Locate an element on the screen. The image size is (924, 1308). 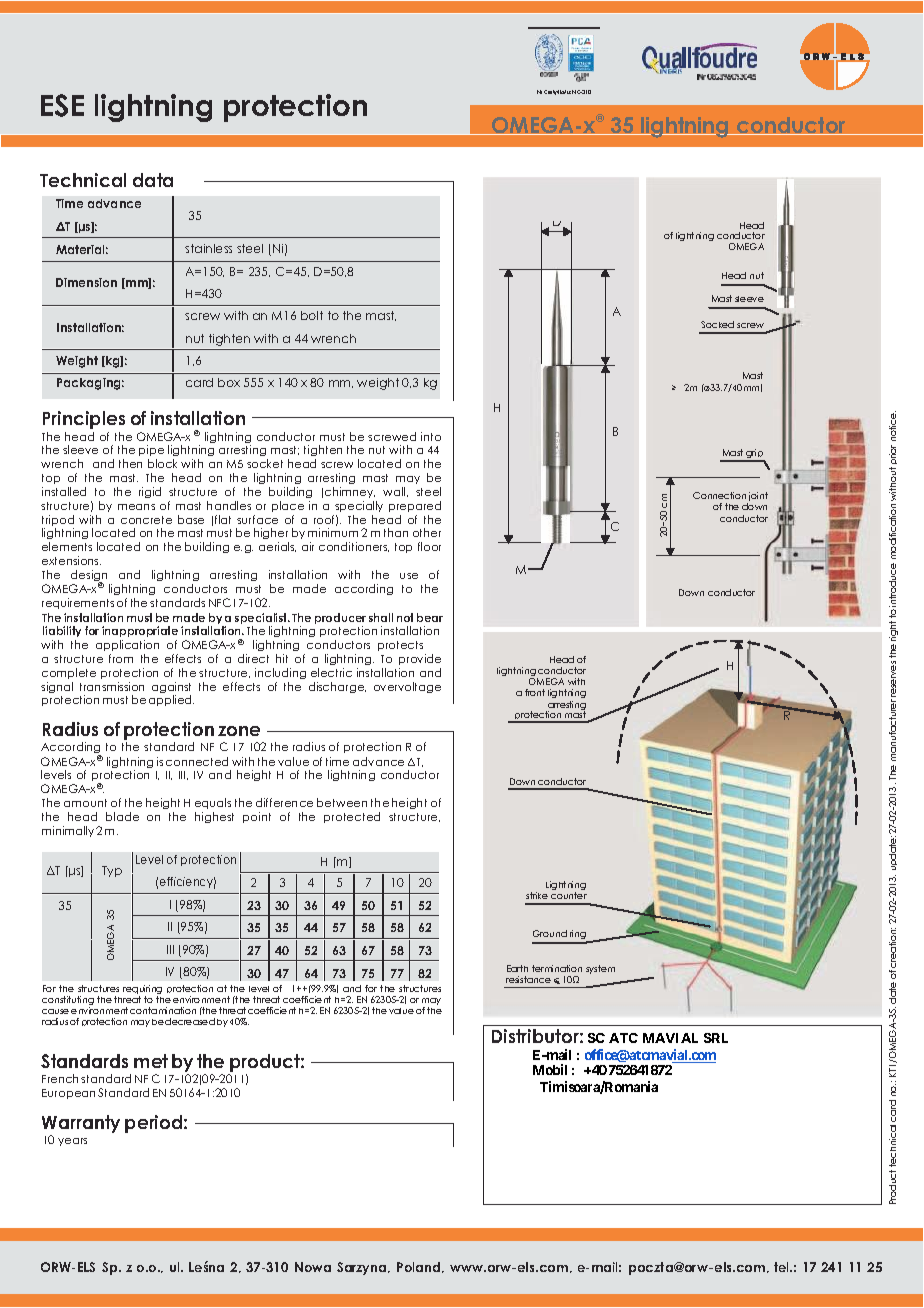
against is located at coordinates (171, 689).
